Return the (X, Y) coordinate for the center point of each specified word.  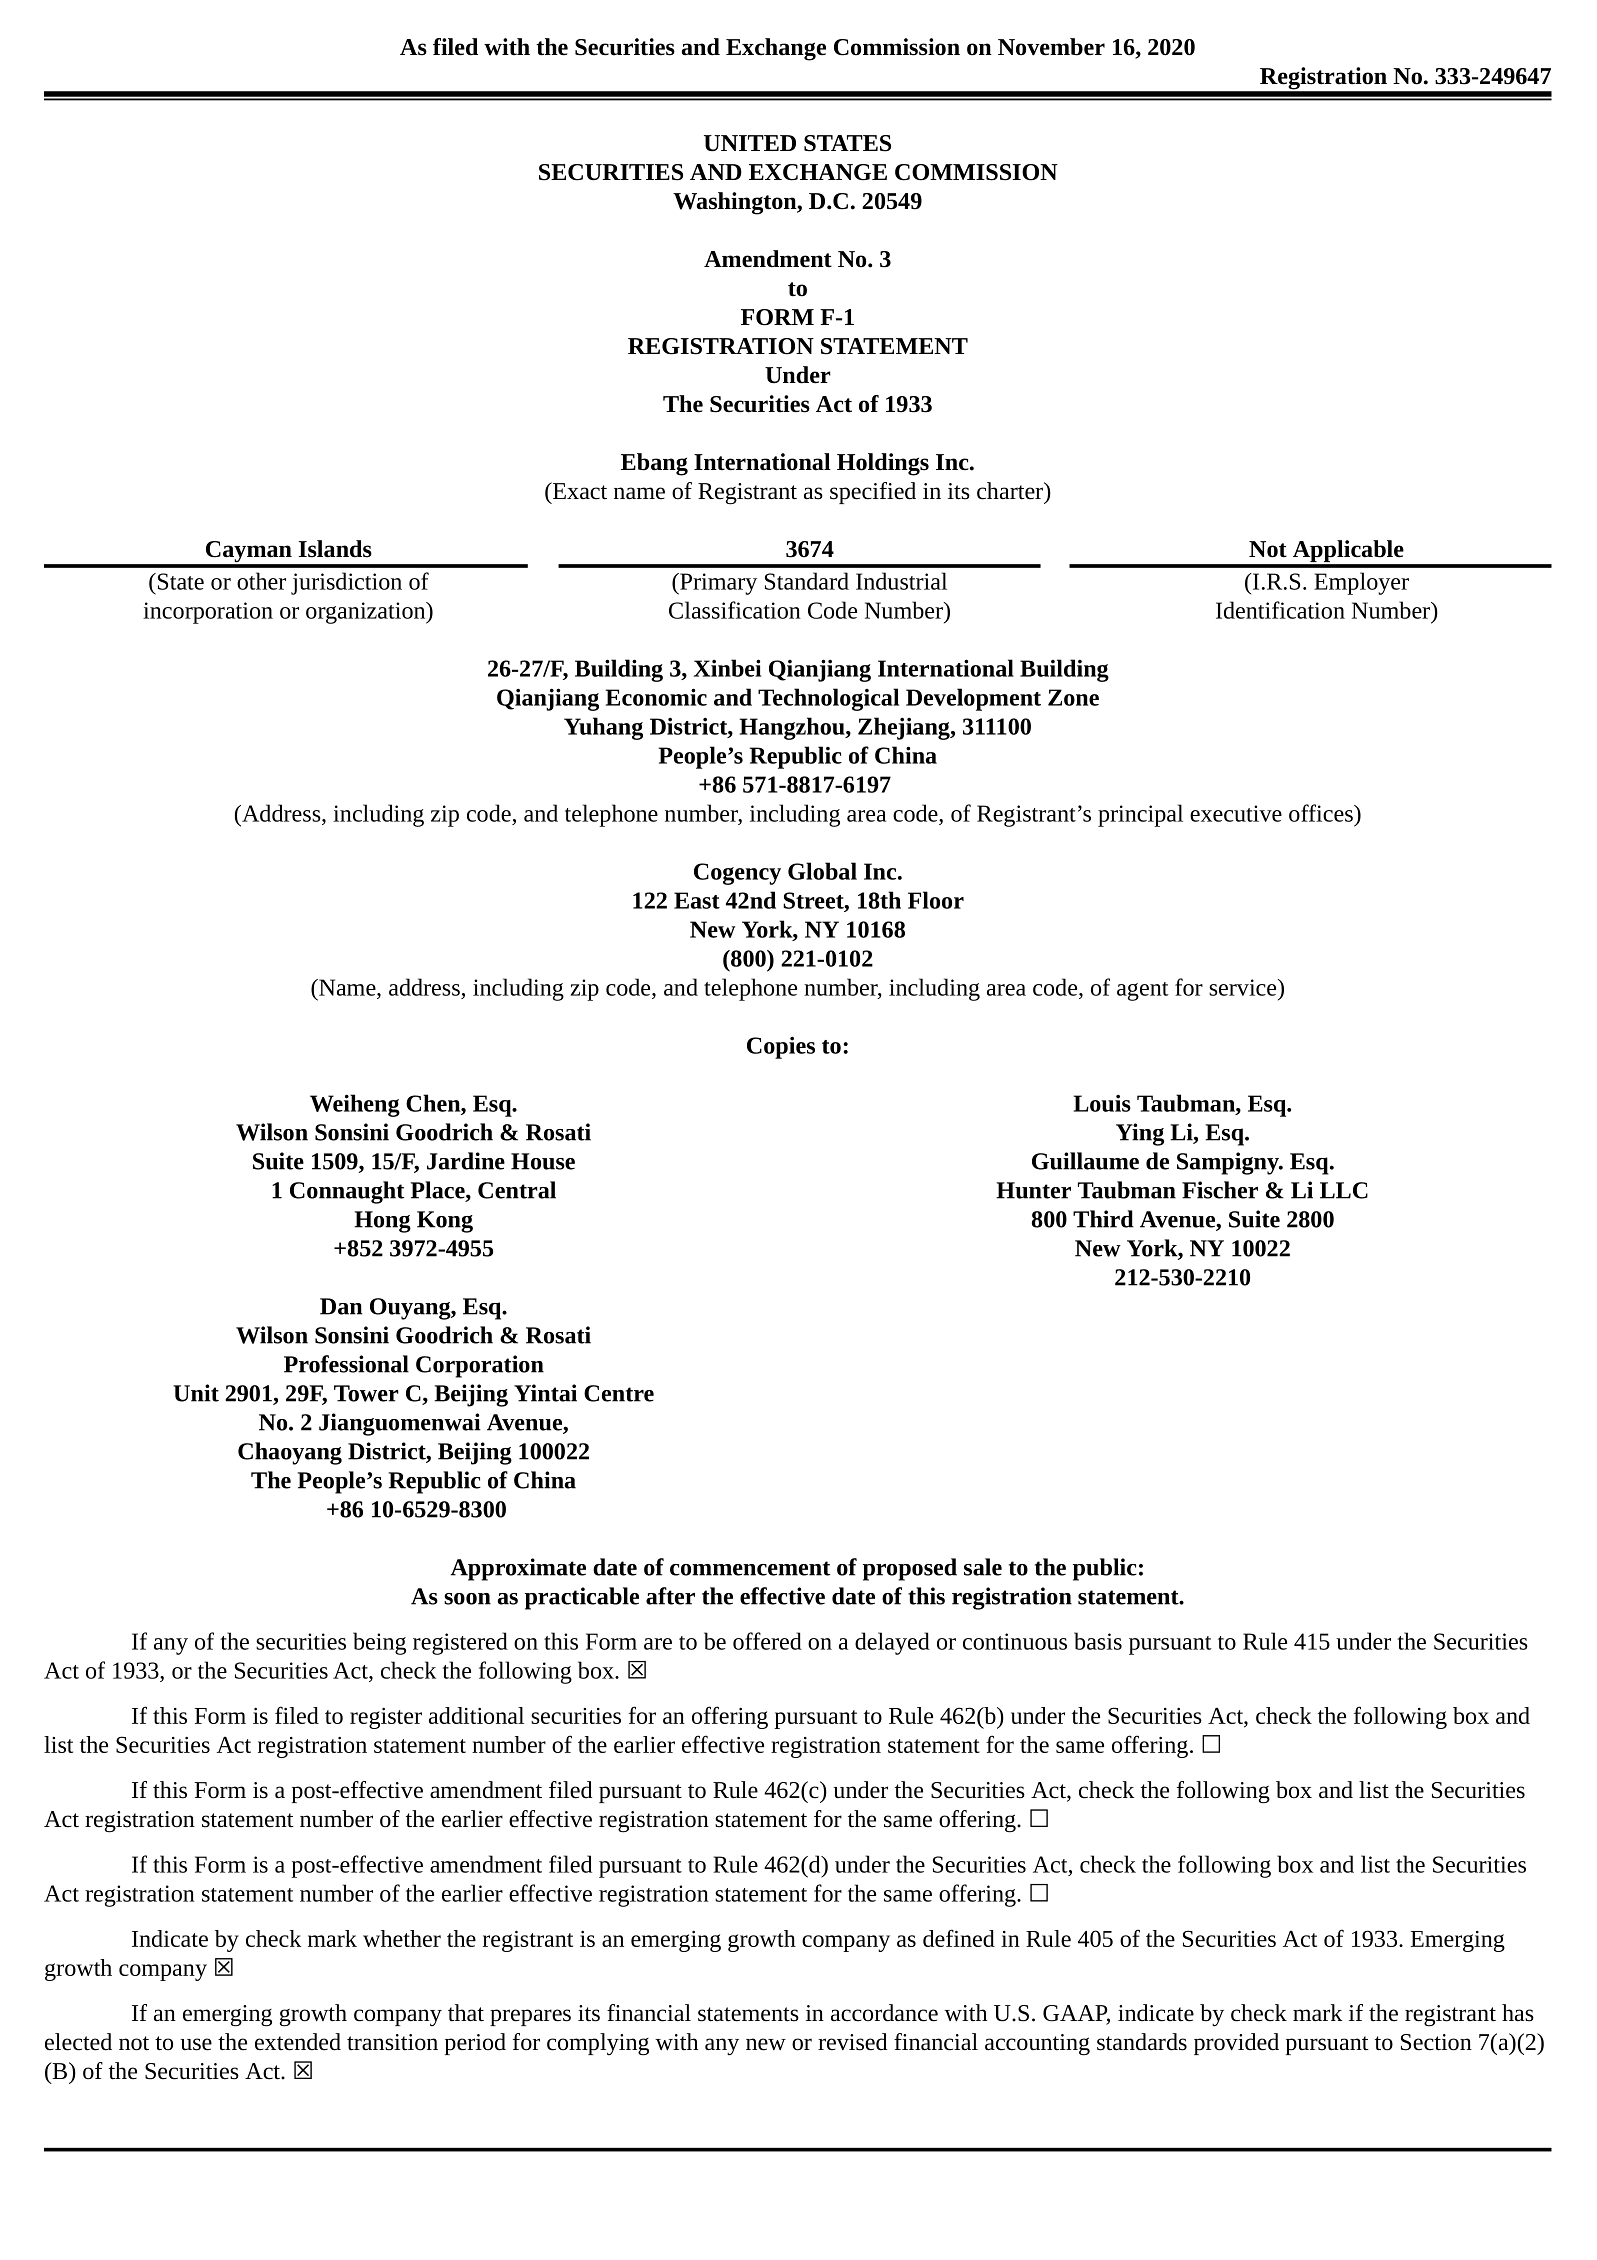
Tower (366, 1393)
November (1051, 47)
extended (298, 2042)
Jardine (466, 1161)
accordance (884, 2013)
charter (1011, 491)
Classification (735, 610)
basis (1098, 1641)
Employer (1361, 583)
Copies (781, 1047)
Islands (335, 549)
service (1244, 987)
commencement (750, 1568)
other (261, 581)
